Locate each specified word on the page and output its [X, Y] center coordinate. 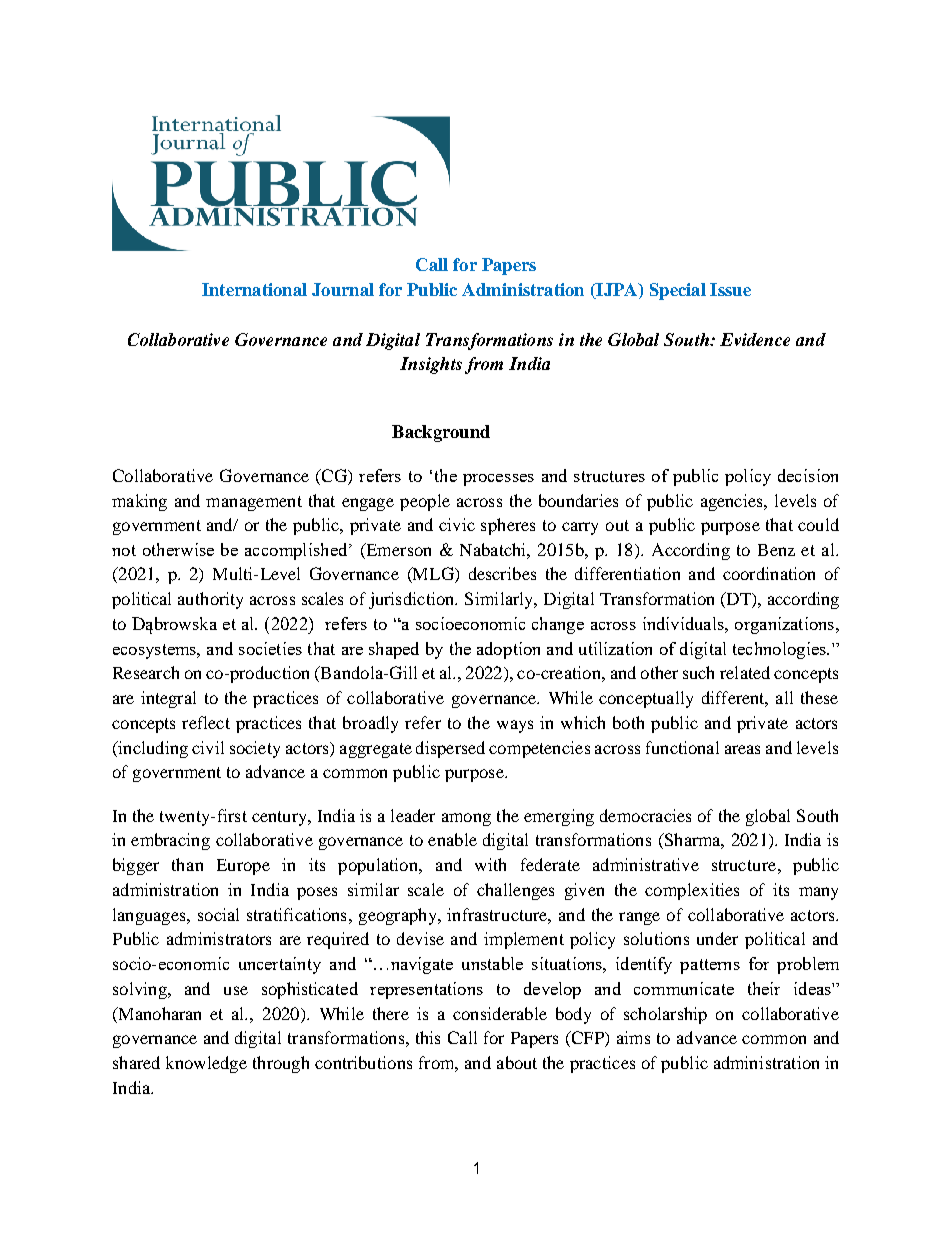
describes [502, 573]
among [466, 819]
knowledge [206, 1064]
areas [742, 749]
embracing [170, 841]
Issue [730, 289]
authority [210, 600]
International [254, 289]
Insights [431, 365]
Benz [776, 550]
